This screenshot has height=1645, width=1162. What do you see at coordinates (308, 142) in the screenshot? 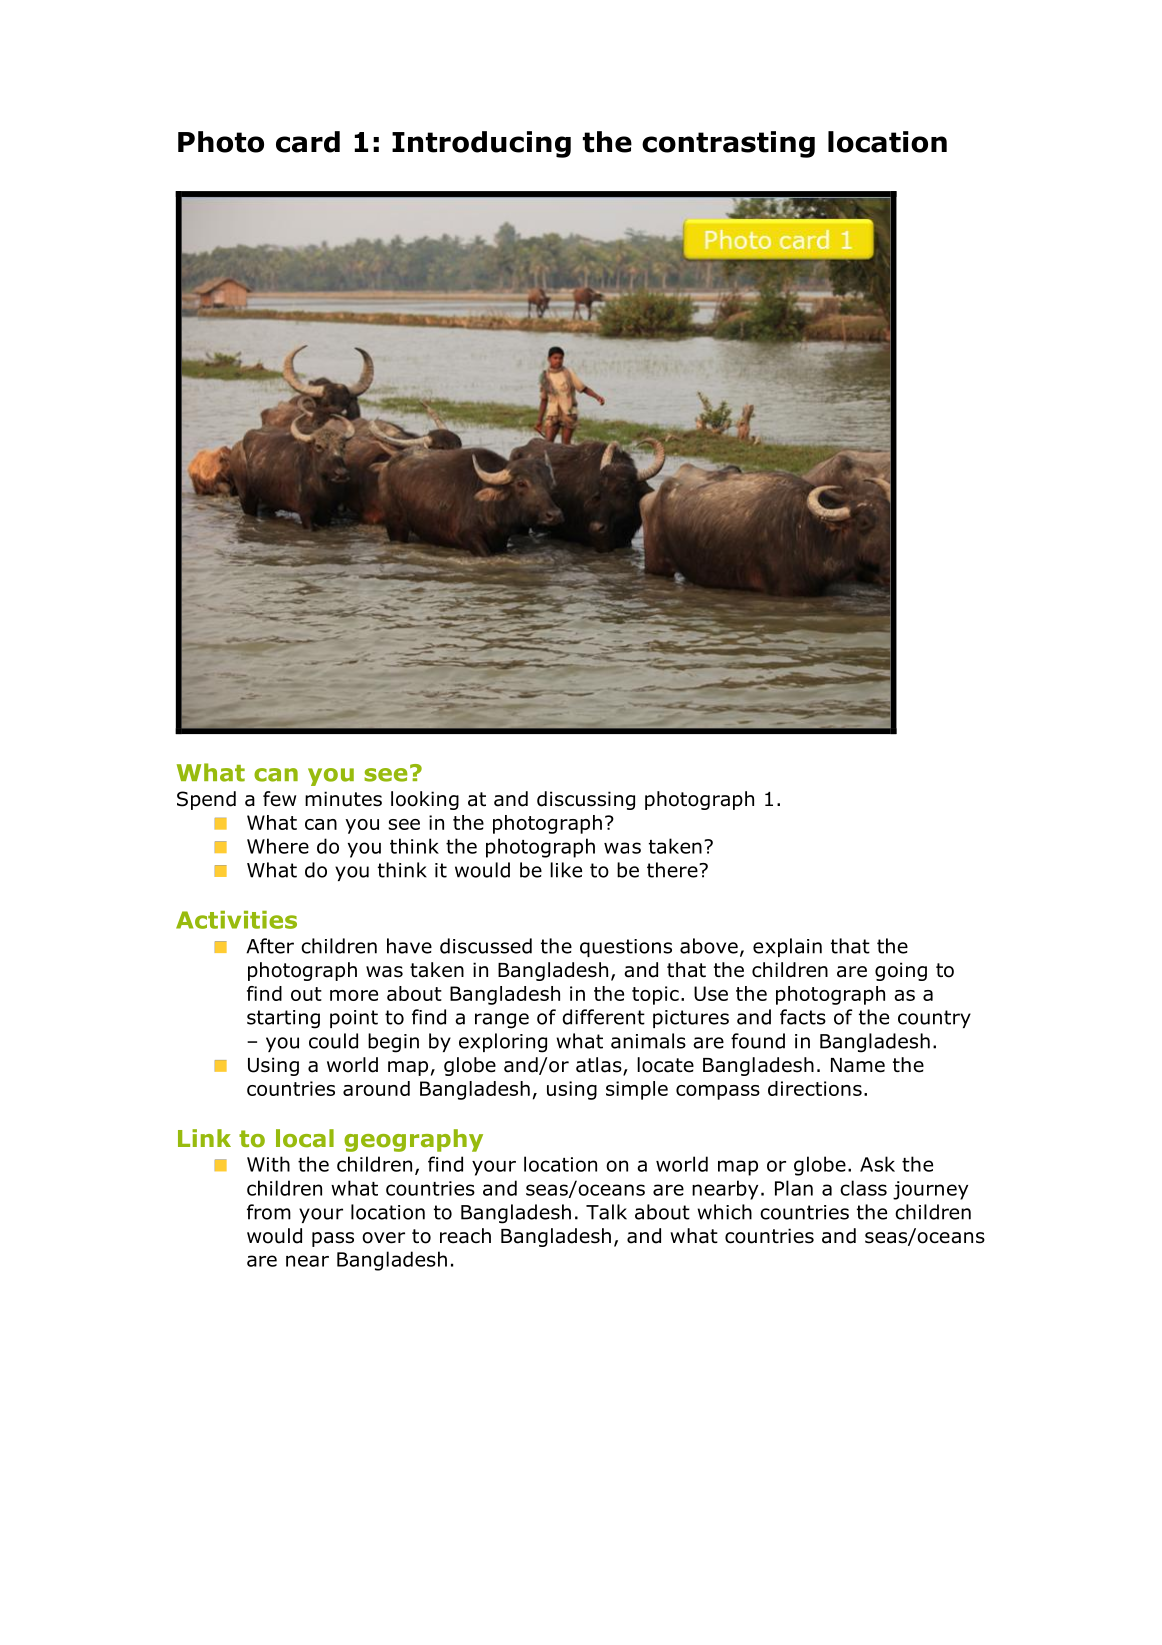
I see `card` at bounding box center [308, 142].
